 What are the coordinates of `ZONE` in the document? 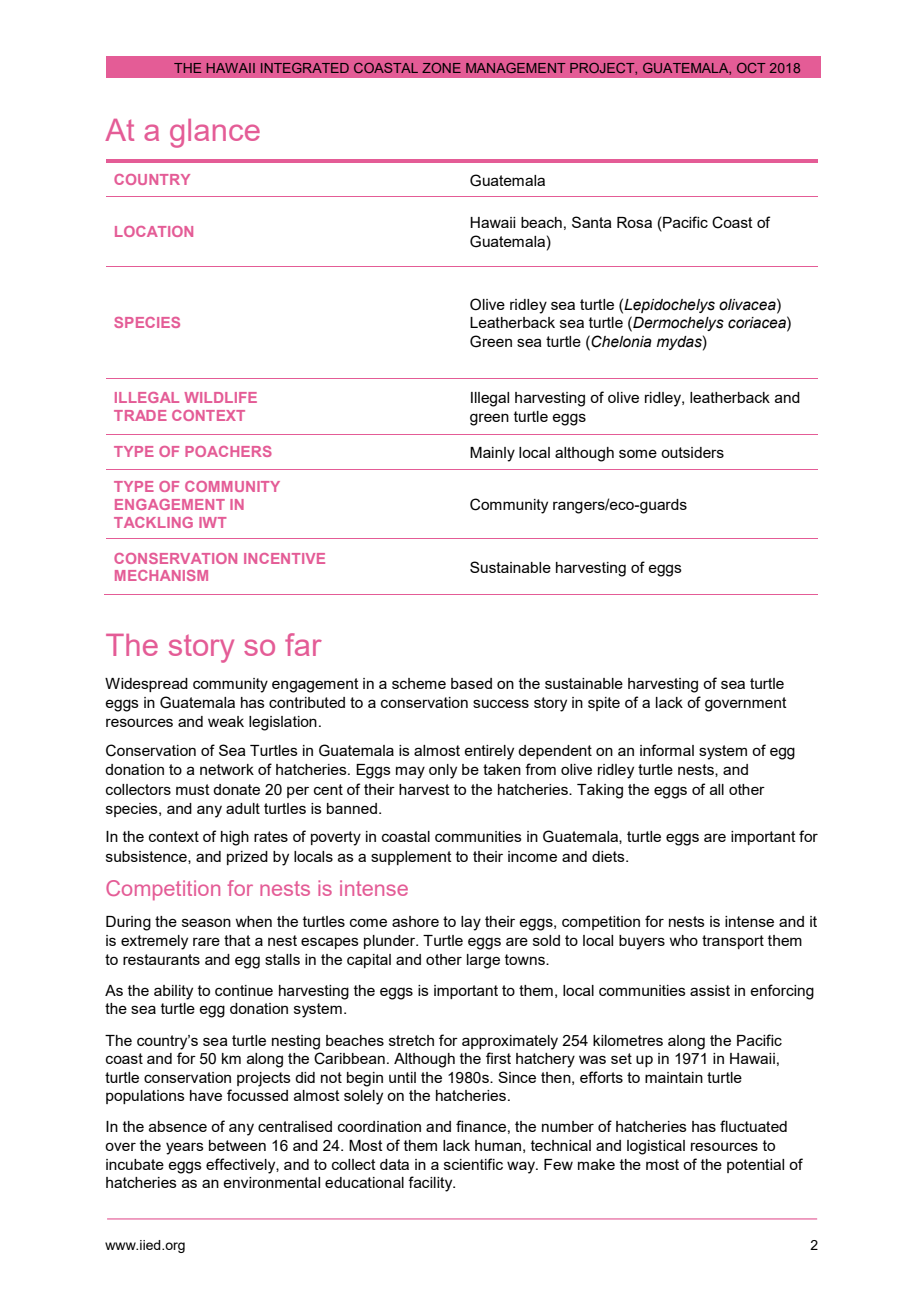 It's located at (441, 68).
